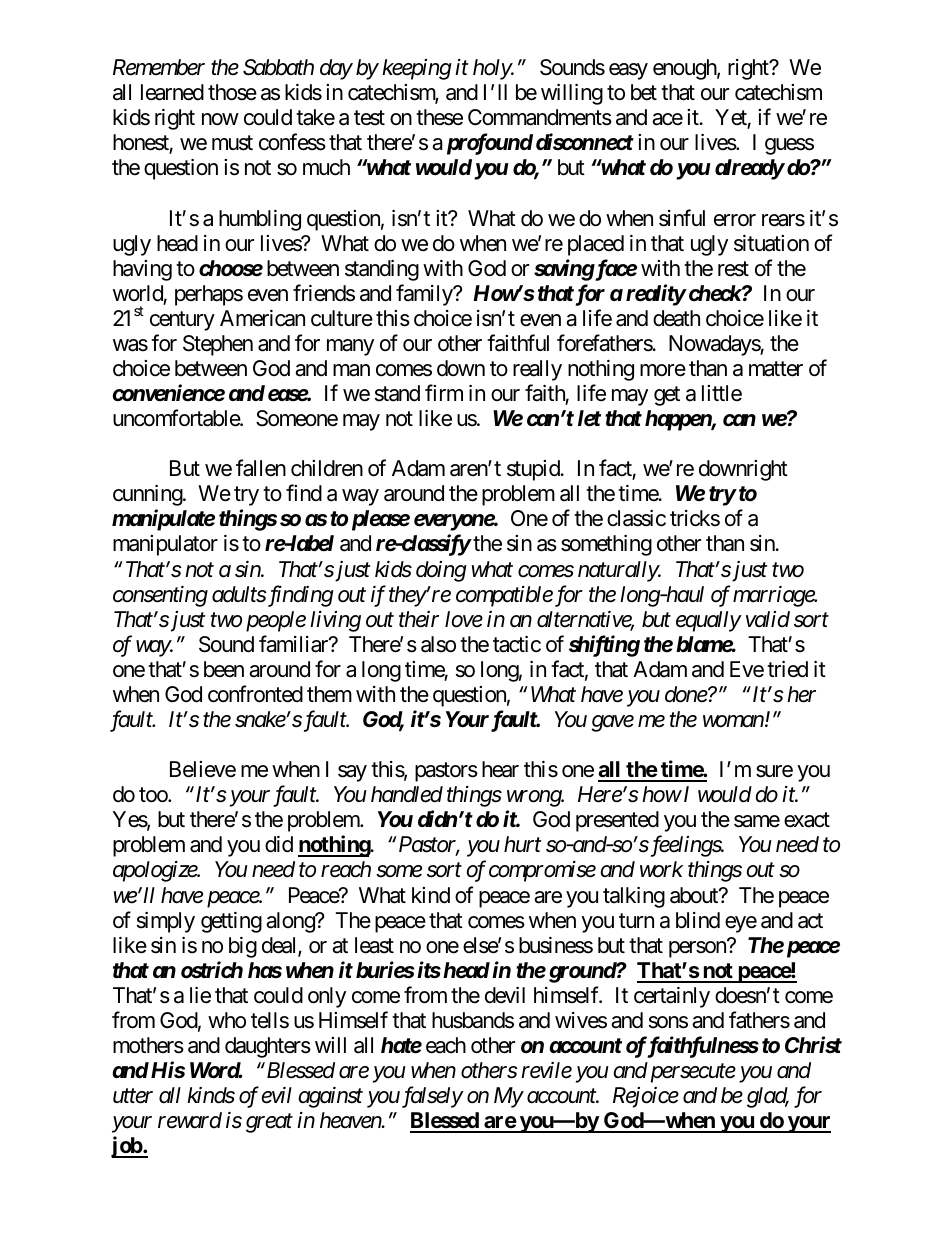  I want to click on learned, so click(172, 92).
